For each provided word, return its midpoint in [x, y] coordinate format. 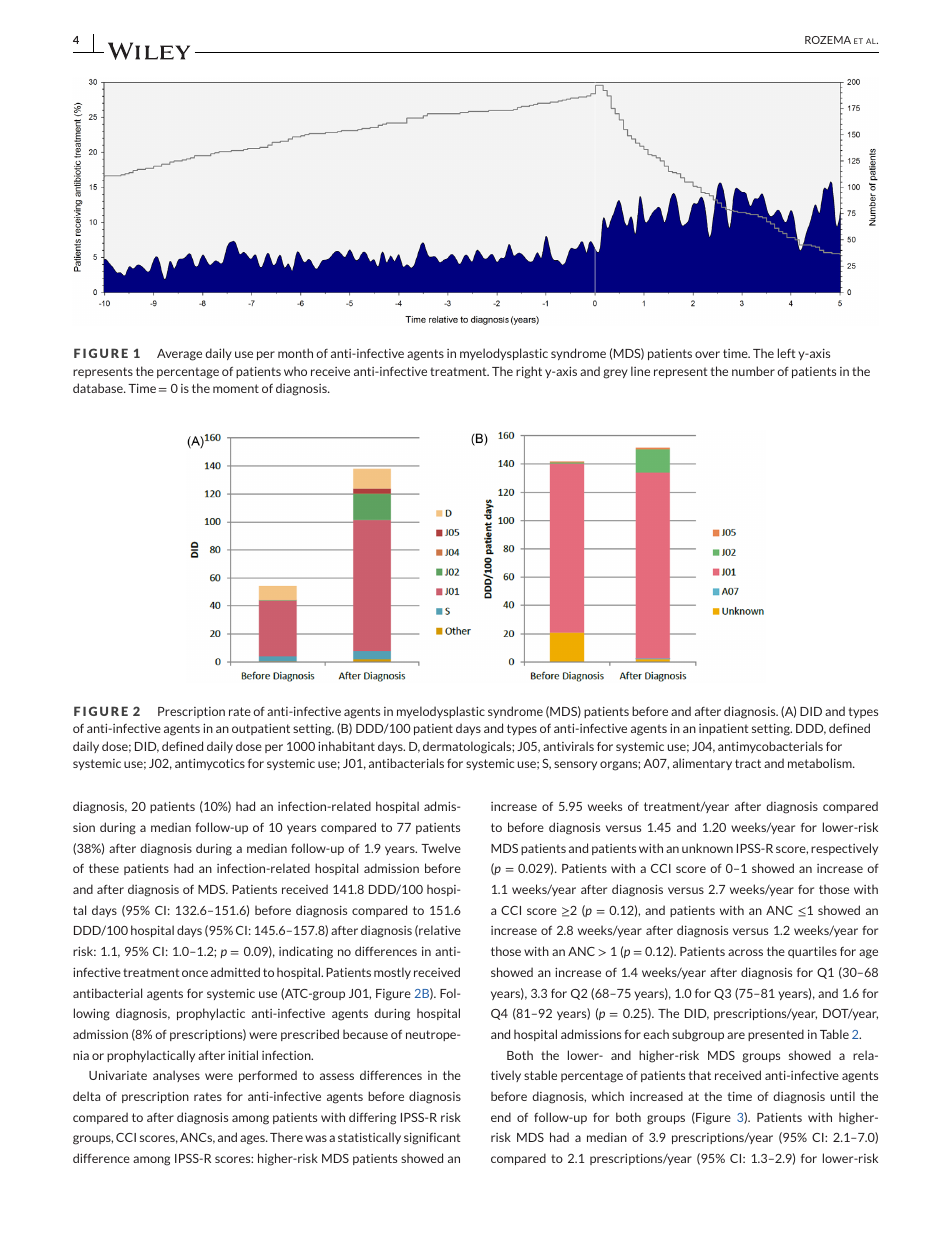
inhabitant [346, 746]
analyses [176, 1076]
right [529, 372]
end [501, 1117]
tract [748, 763]
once [195, 973]
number [753, 371]
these [104, 868]
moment [236, 388]
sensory [575, 765]
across [745, 952]
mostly [392, 973]
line [640, 371]
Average [179, 355]
